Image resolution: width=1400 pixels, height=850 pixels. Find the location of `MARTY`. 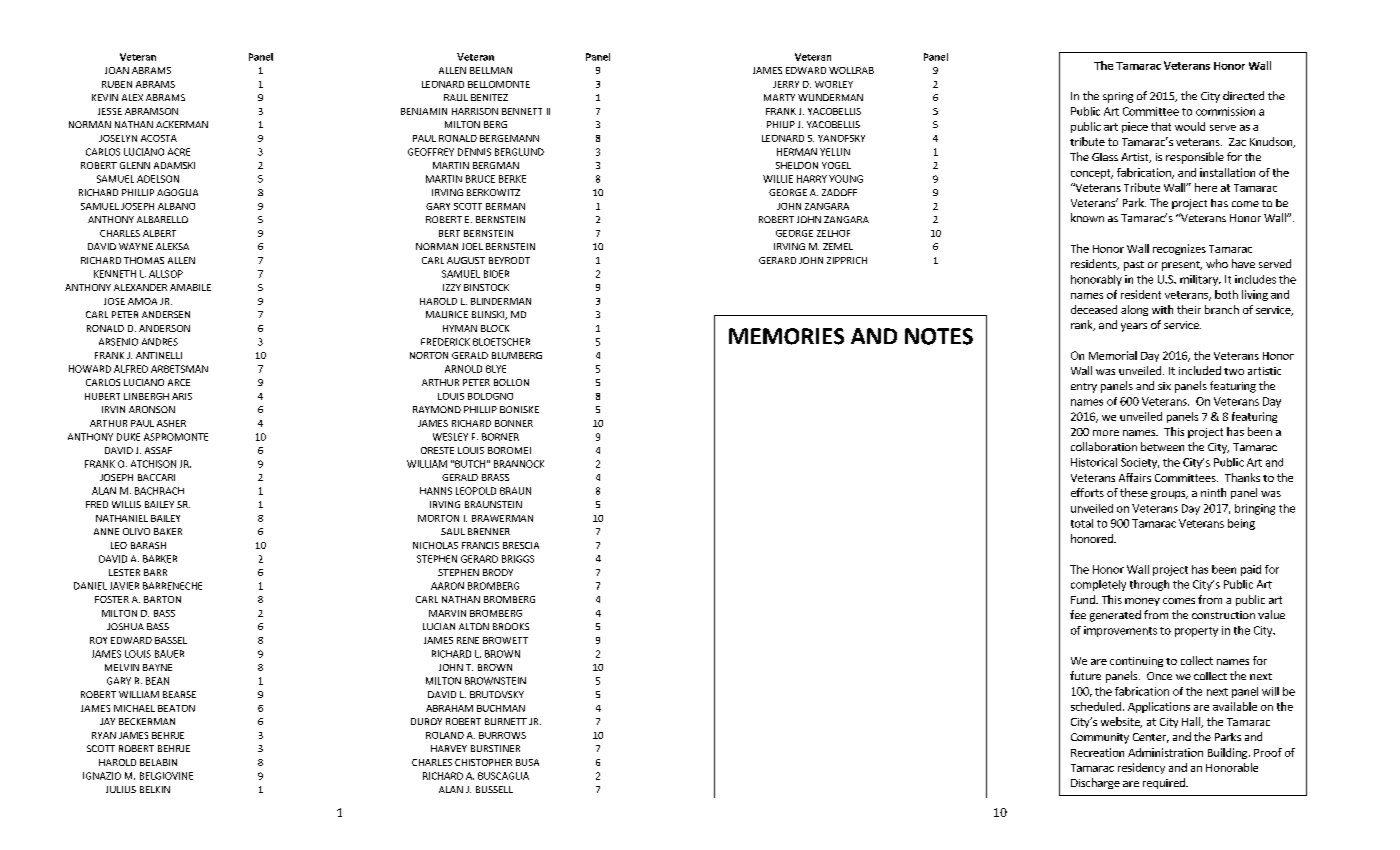

MARTY is located at coordinates (779, 97).
